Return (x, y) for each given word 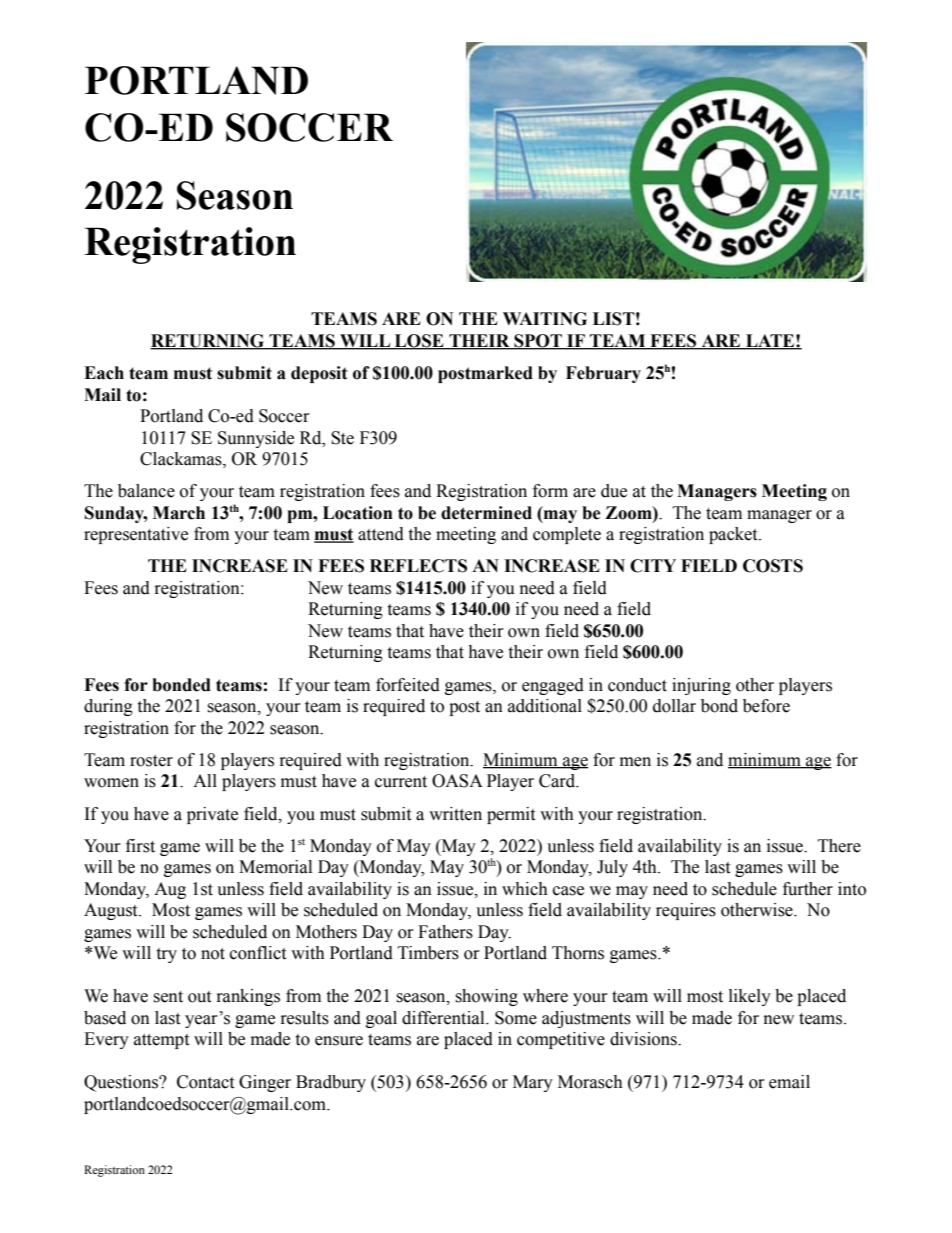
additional (545, 706)
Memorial (275, 867)
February (603, 374)
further (808, 889)
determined (486, 513)
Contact (205, 1082)
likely (750, 997)
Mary (533, 1083)
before (766, 706)
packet (734, 535)
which (525, 889)
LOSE (419, 342)
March (179, 513)
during (108, 707)
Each (104, 373)
